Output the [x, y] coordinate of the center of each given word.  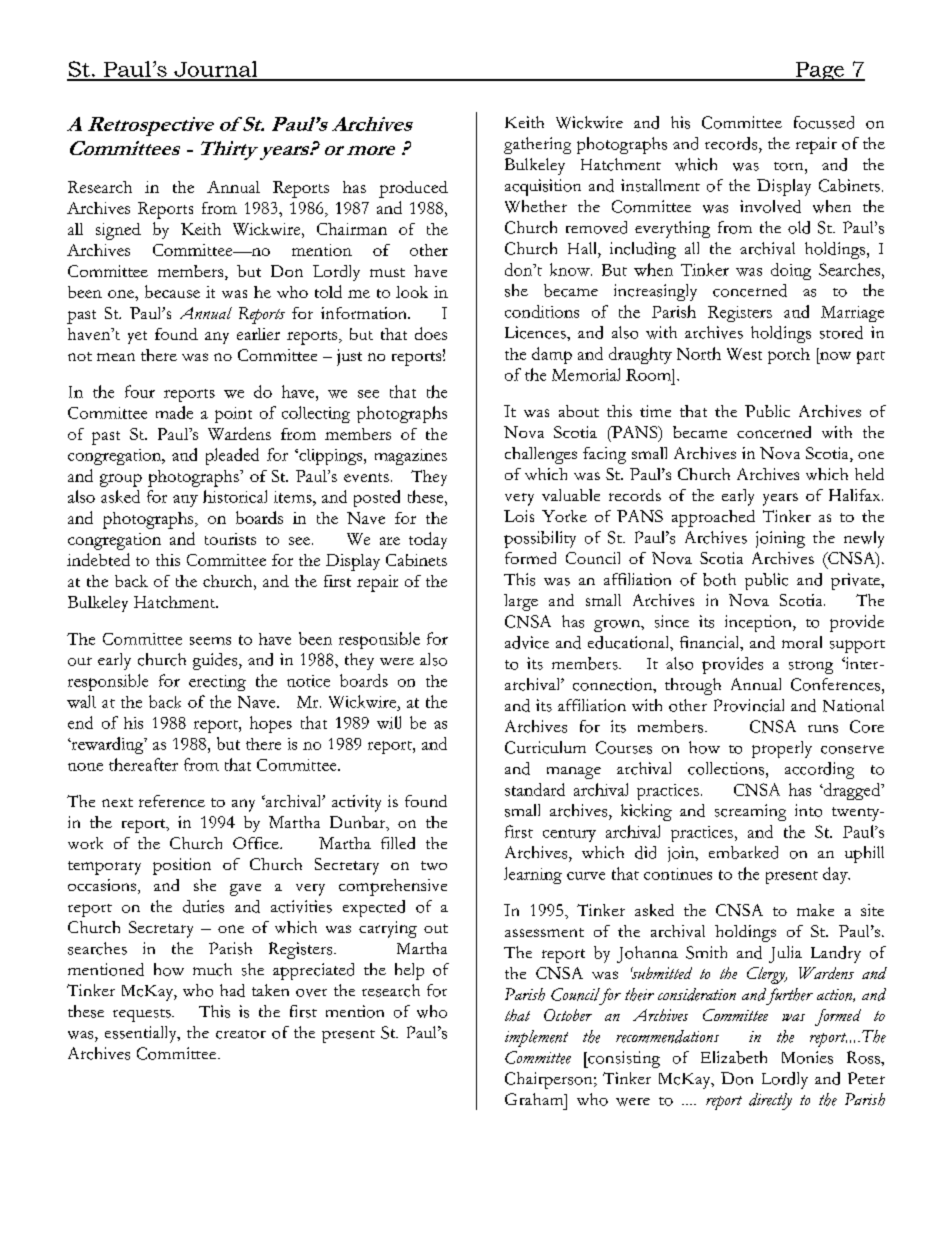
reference [172, 801]
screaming [750, 812]
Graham [535, 1099]
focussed [824, 122]
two [434, 865]
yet [137, 337]
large [521, 602]
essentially [142, 1034]
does [431, 333]
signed [118, 231]
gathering [537, 145]
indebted [98, 559]
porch [789, 356]
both [719, 579]
